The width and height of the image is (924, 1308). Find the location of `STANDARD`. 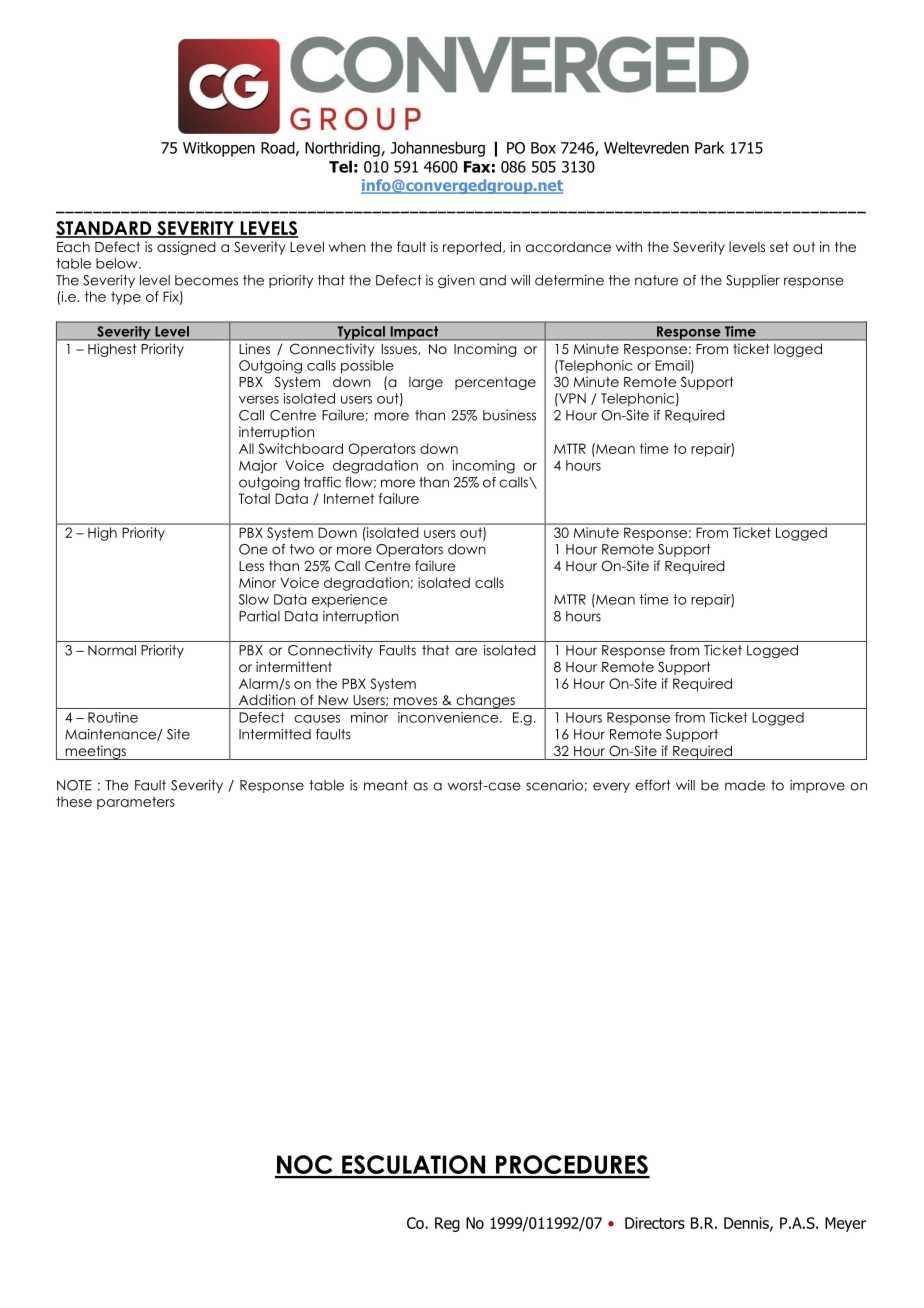

STANDARD is located at coordinates (105, 229).
